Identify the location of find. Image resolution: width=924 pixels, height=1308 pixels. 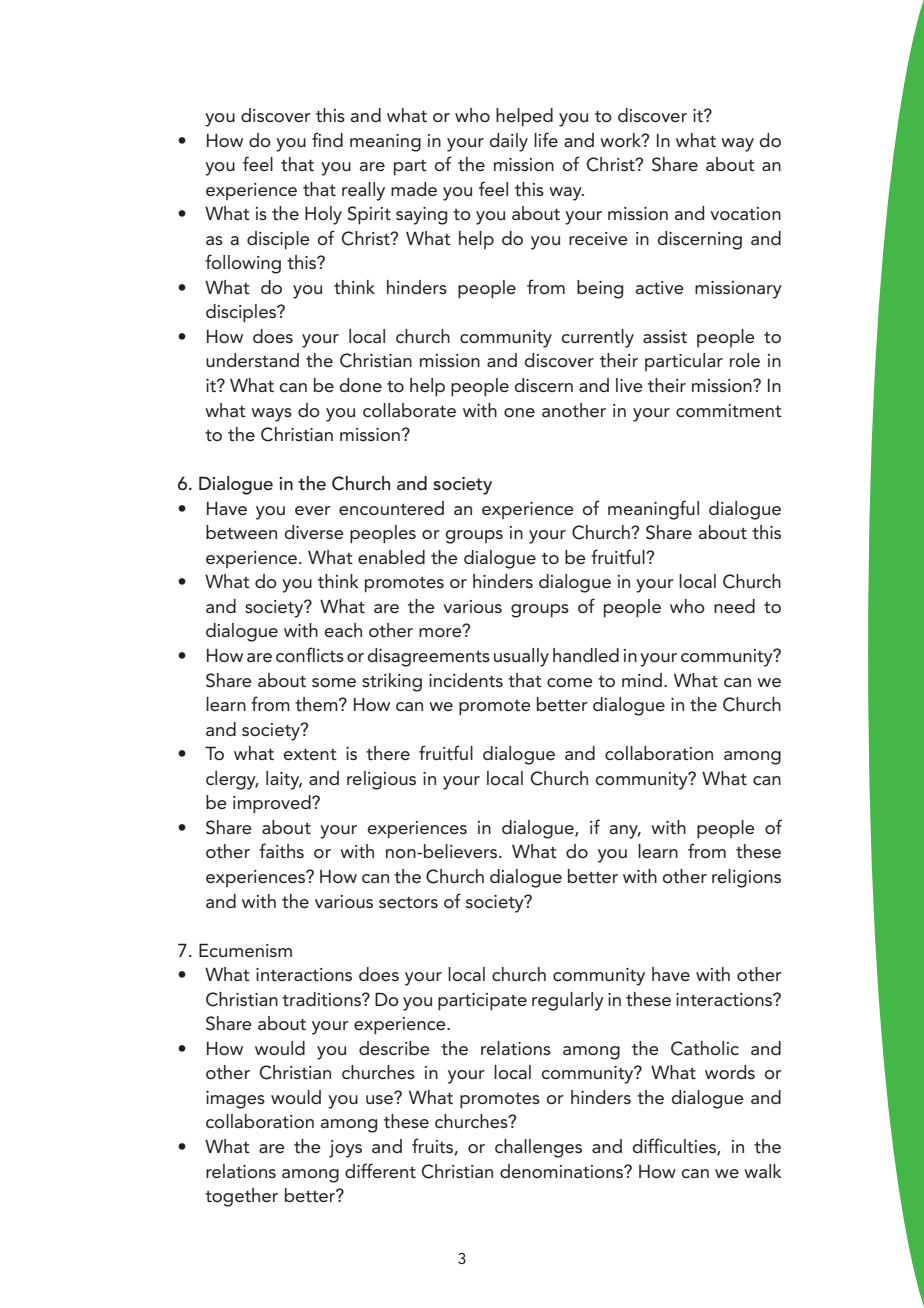
(327, 139).
